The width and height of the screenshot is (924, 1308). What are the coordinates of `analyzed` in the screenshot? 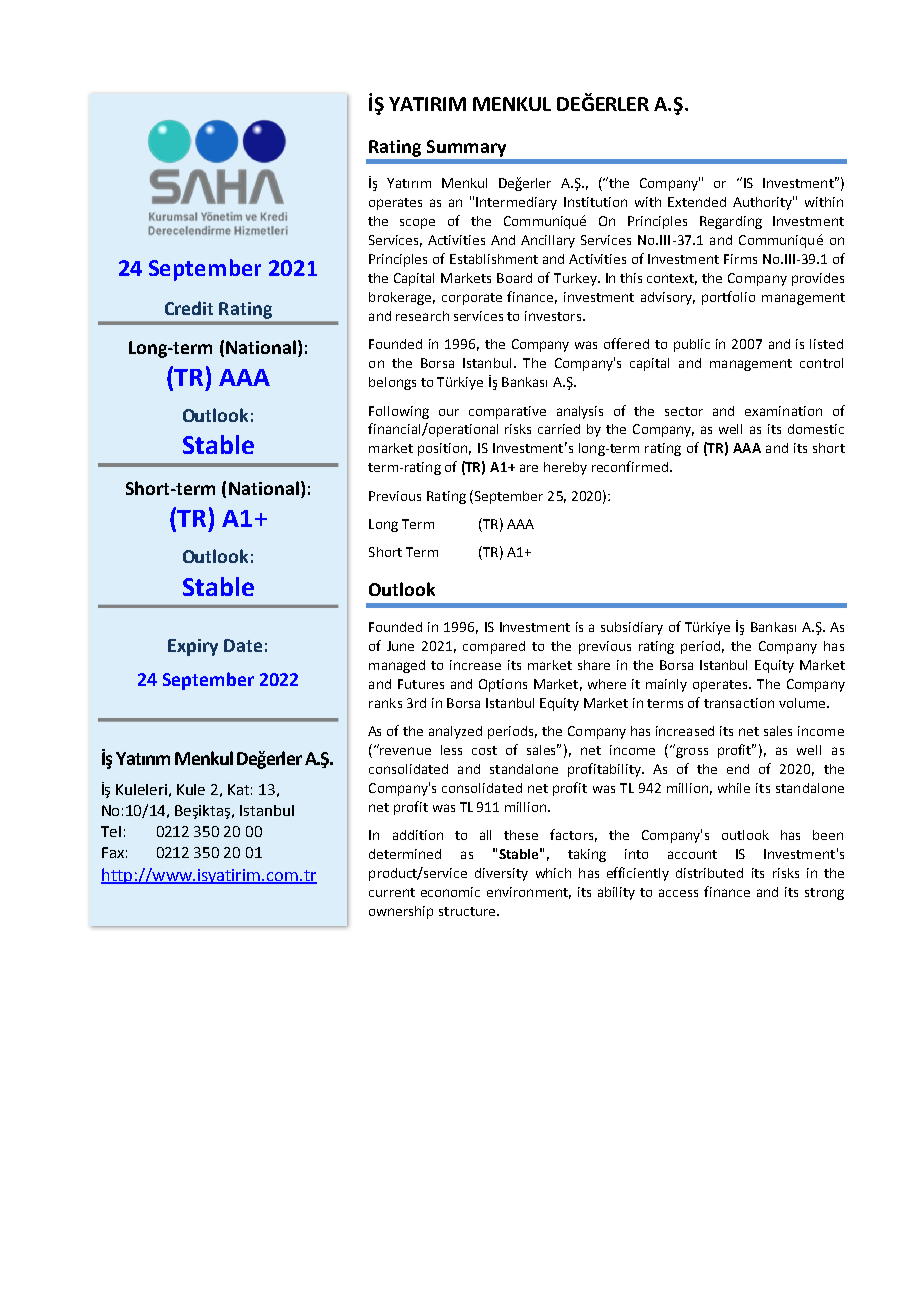 It's located at (455, 732).
